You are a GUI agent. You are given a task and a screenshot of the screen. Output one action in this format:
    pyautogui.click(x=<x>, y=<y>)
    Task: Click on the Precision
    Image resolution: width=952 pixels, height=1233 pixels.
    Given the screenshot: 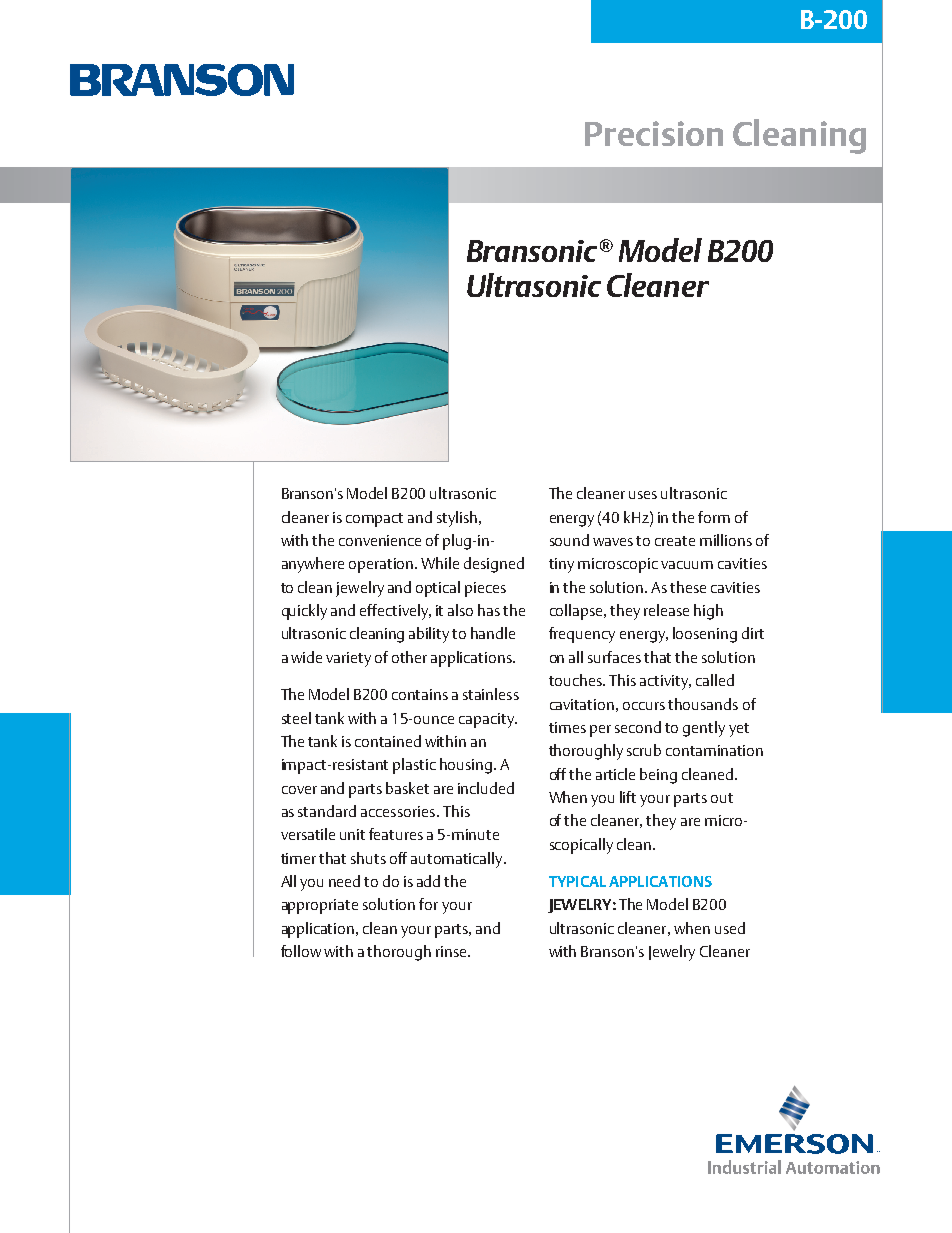 What is the action you would take?
    pyautogui.click(x=654, y=133)
